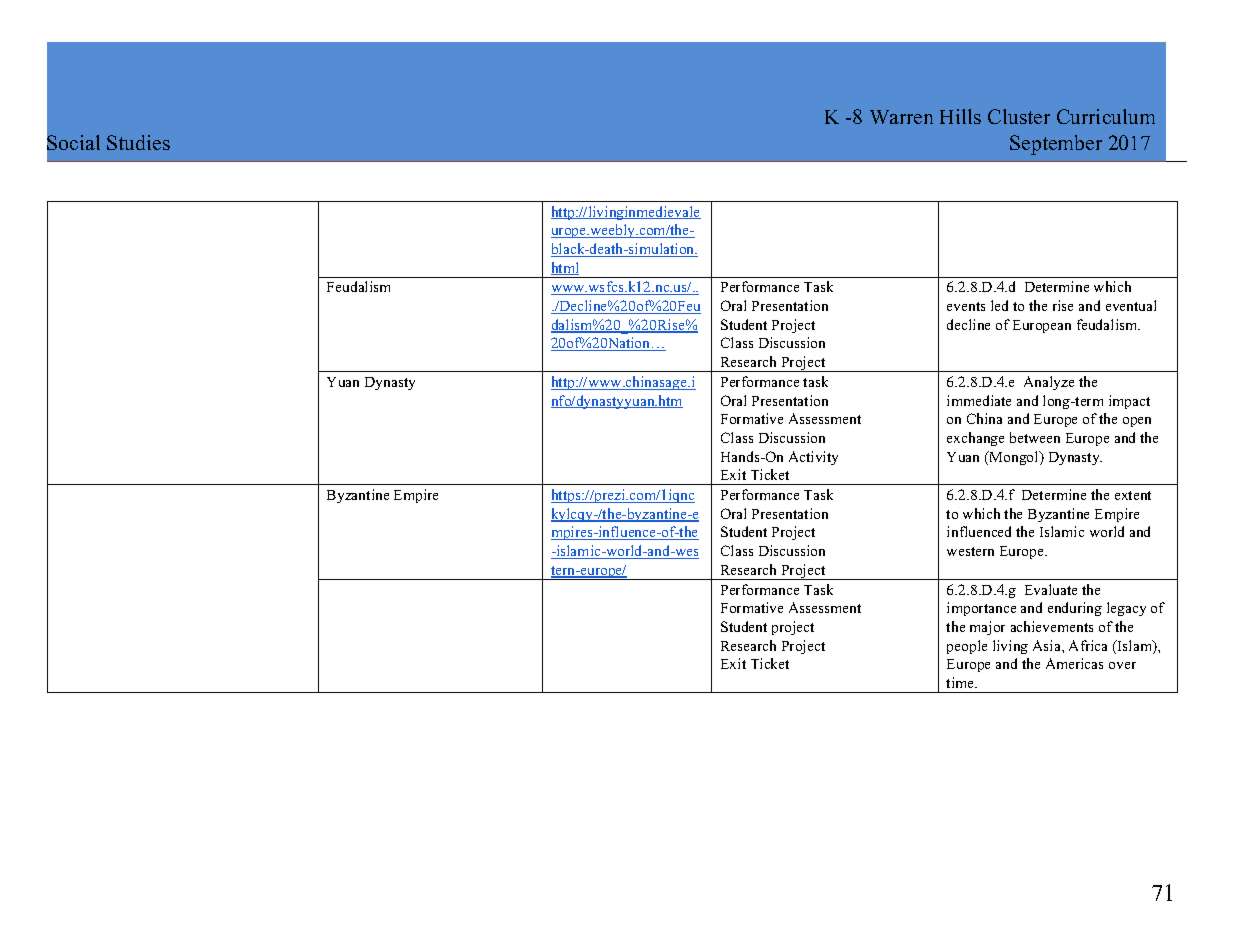 The image size is (1233, 952). I want to click on Activity, so click(813, 458).
